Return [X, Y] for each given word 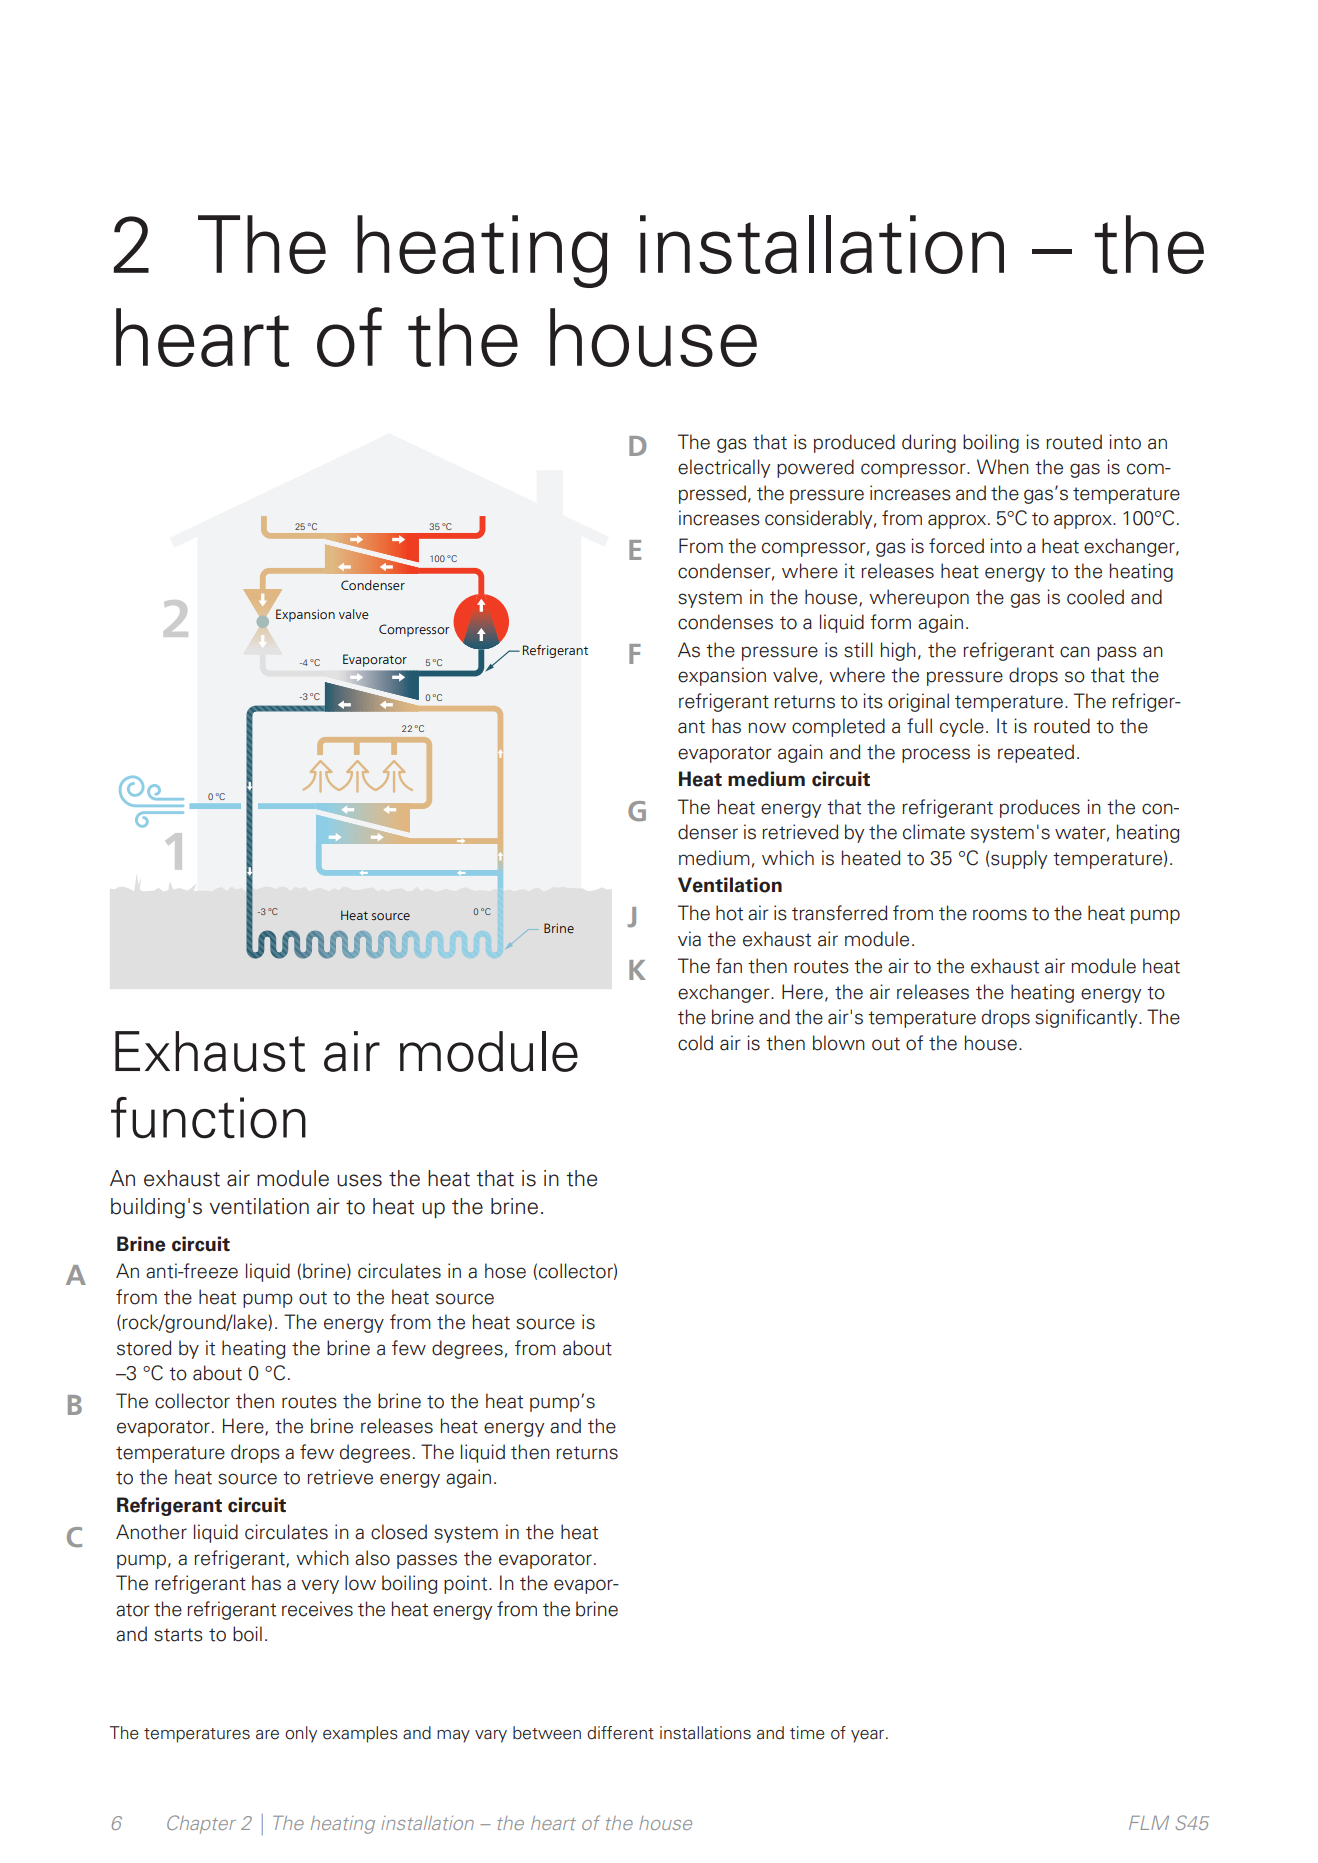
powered [815, 468]
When [1003, 467]
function [208, 1118]
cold [695, 1043]
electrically [724, 468]
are [267, 1735]
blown [839, 1043]
